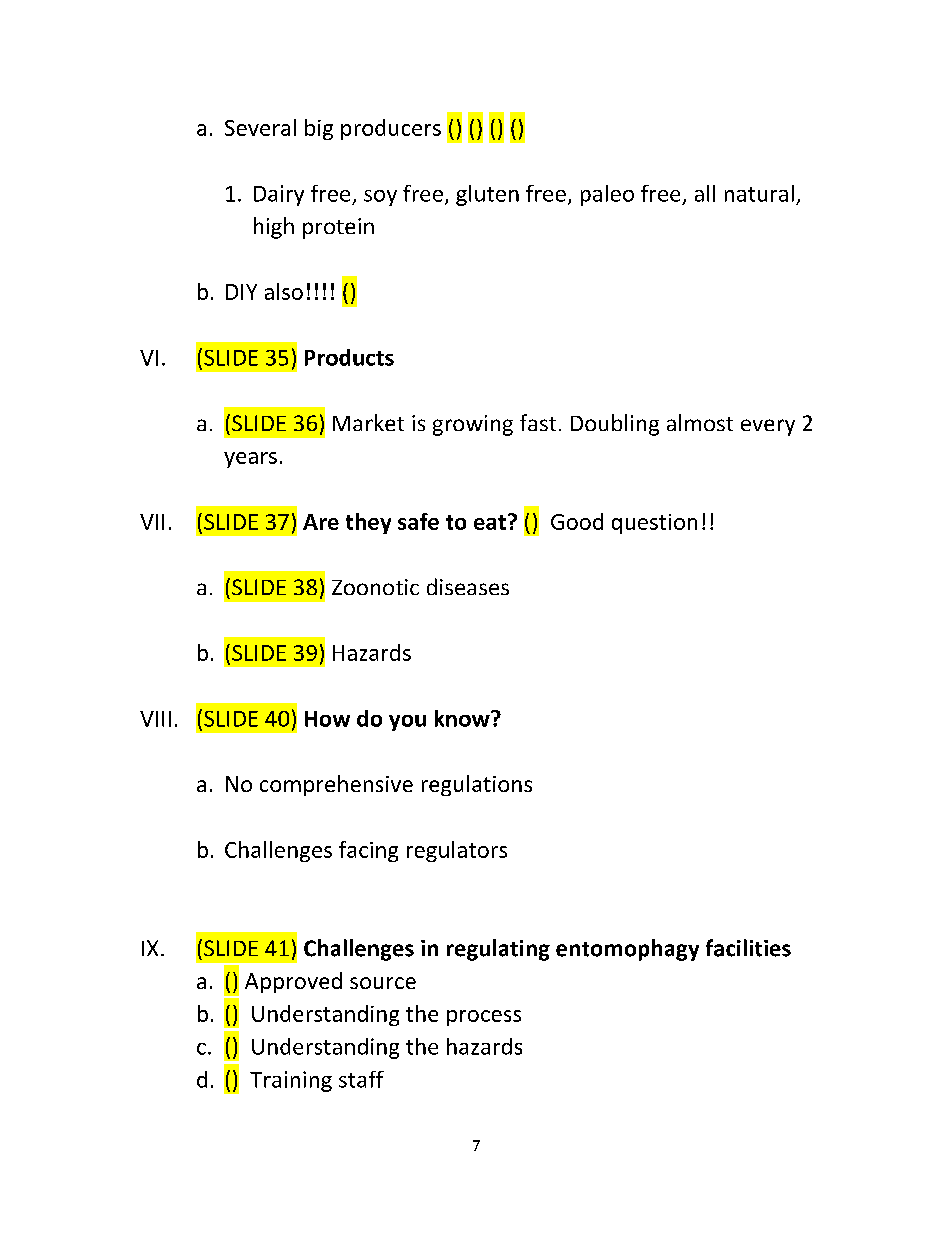  I want to click on question, so click(654, 524).
